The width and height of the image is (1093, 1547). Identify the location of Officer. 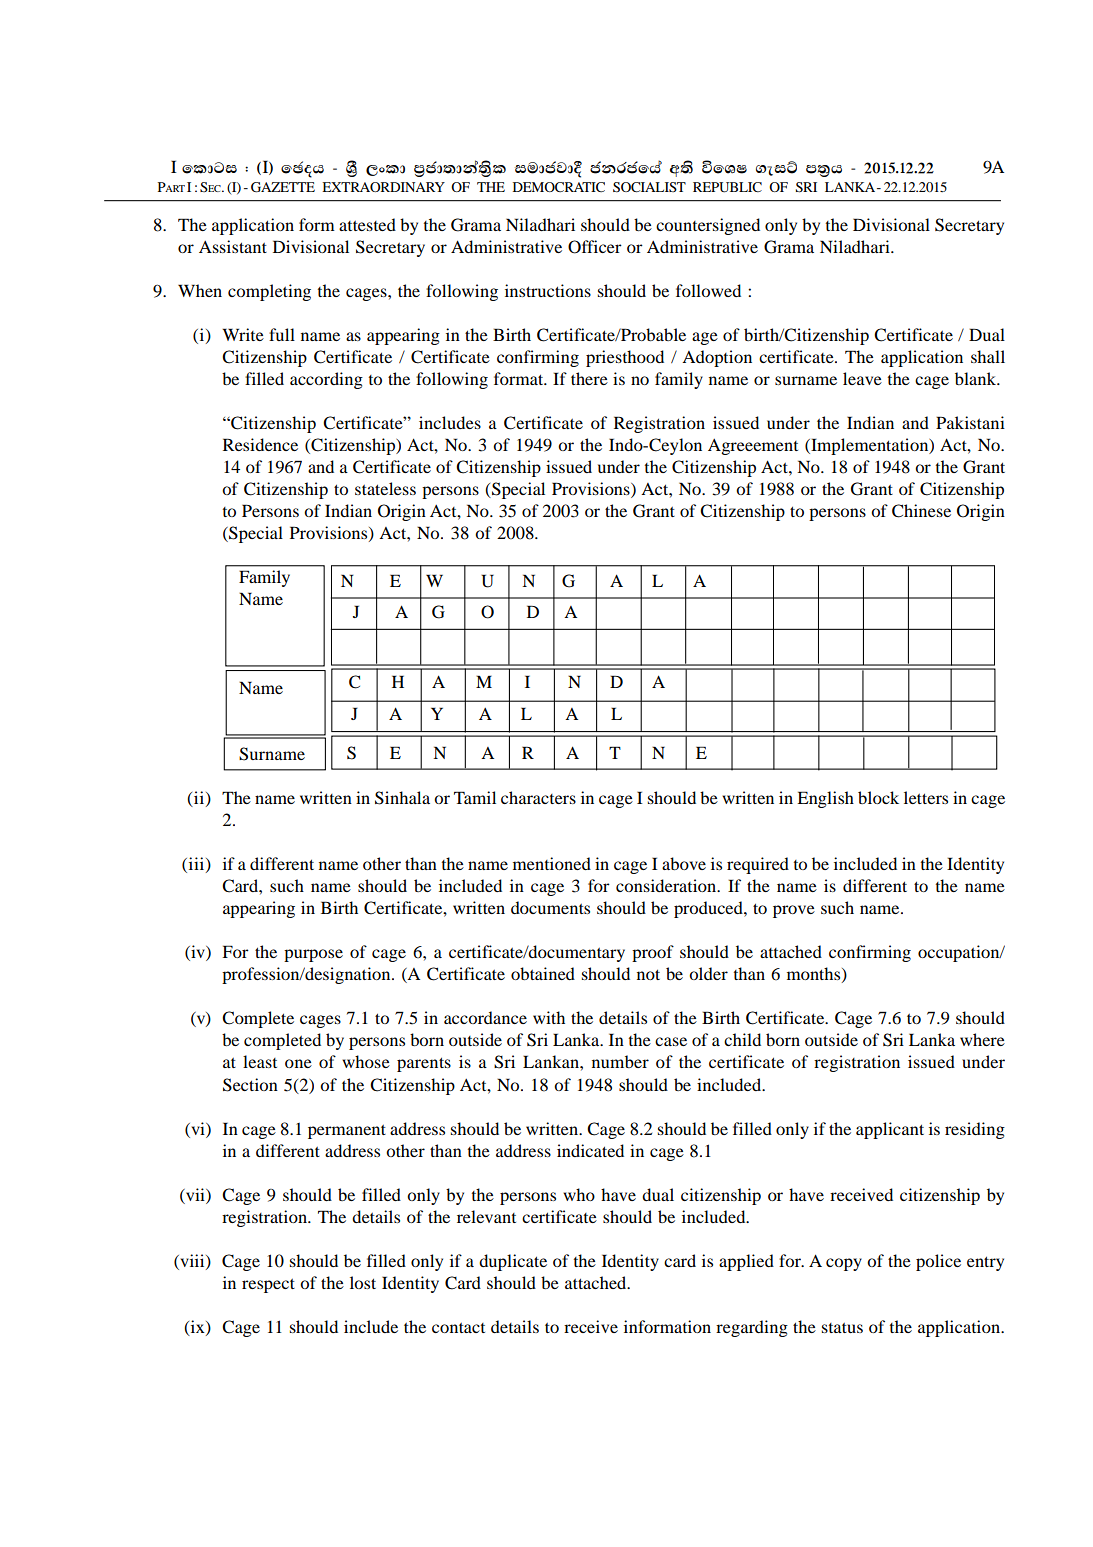
(595, 247).
